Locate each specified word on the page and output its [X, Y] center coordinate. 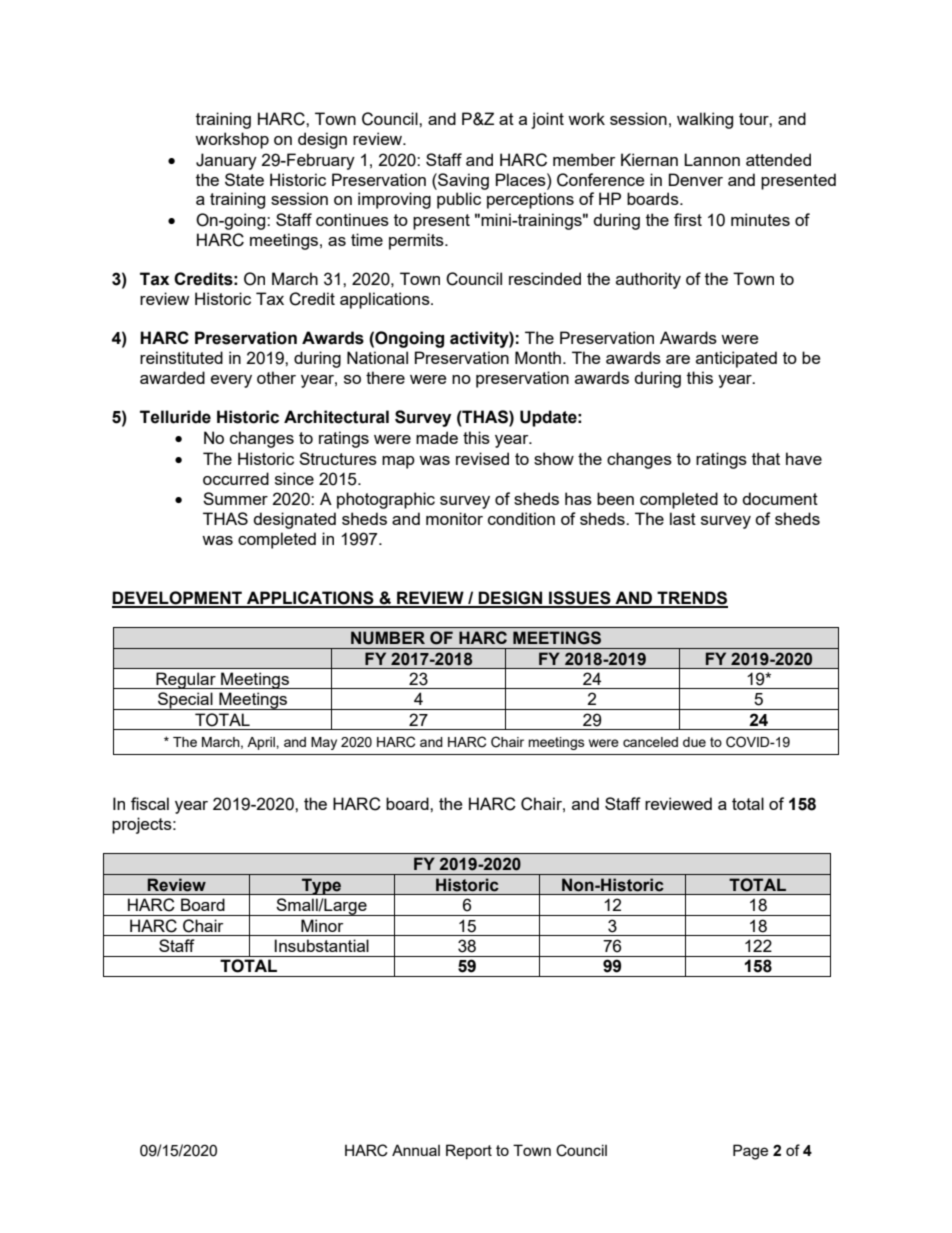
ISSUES [580, 599]
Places [522, 179]
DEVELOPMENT [178, 599]
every [231, 381]
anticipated [736, 359]
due [694, 742]
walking [705, 120]
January [226, 161]
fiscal [150, 803]
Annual [416, 1150]
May [324, 743]
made [437, 437]
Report [469, 1151]
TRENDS [691, 599]
